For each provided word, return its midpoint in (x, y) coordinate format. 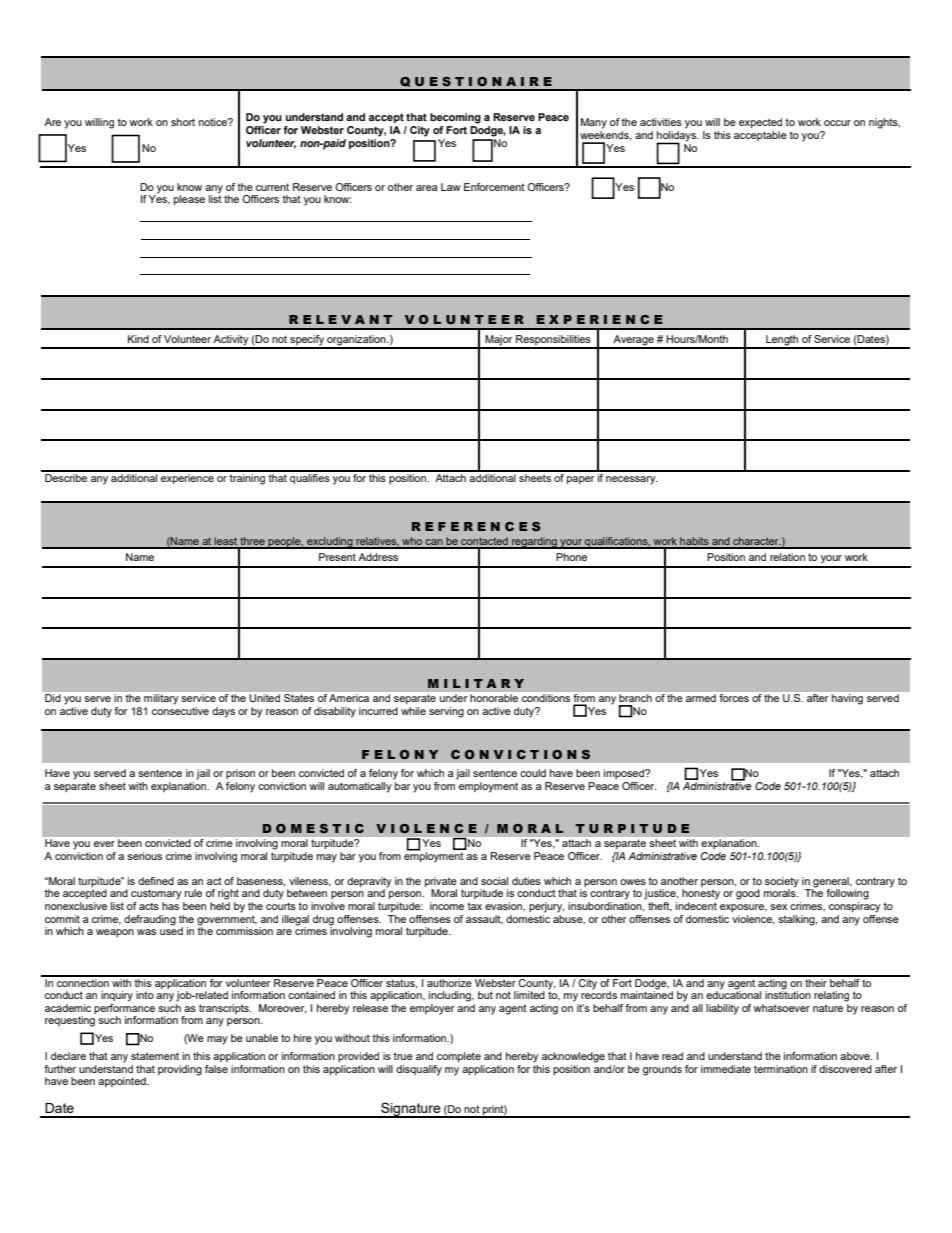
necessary (632, 480)
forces (734, 698)
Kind (138, 339)
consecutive (180, 709)
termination (781, 1069)
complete (459, 1057)
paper (581, 480)
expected (760, 123)
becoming (455, 118)
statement (155, 1056)
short (183, 122)
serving (446, 712)
